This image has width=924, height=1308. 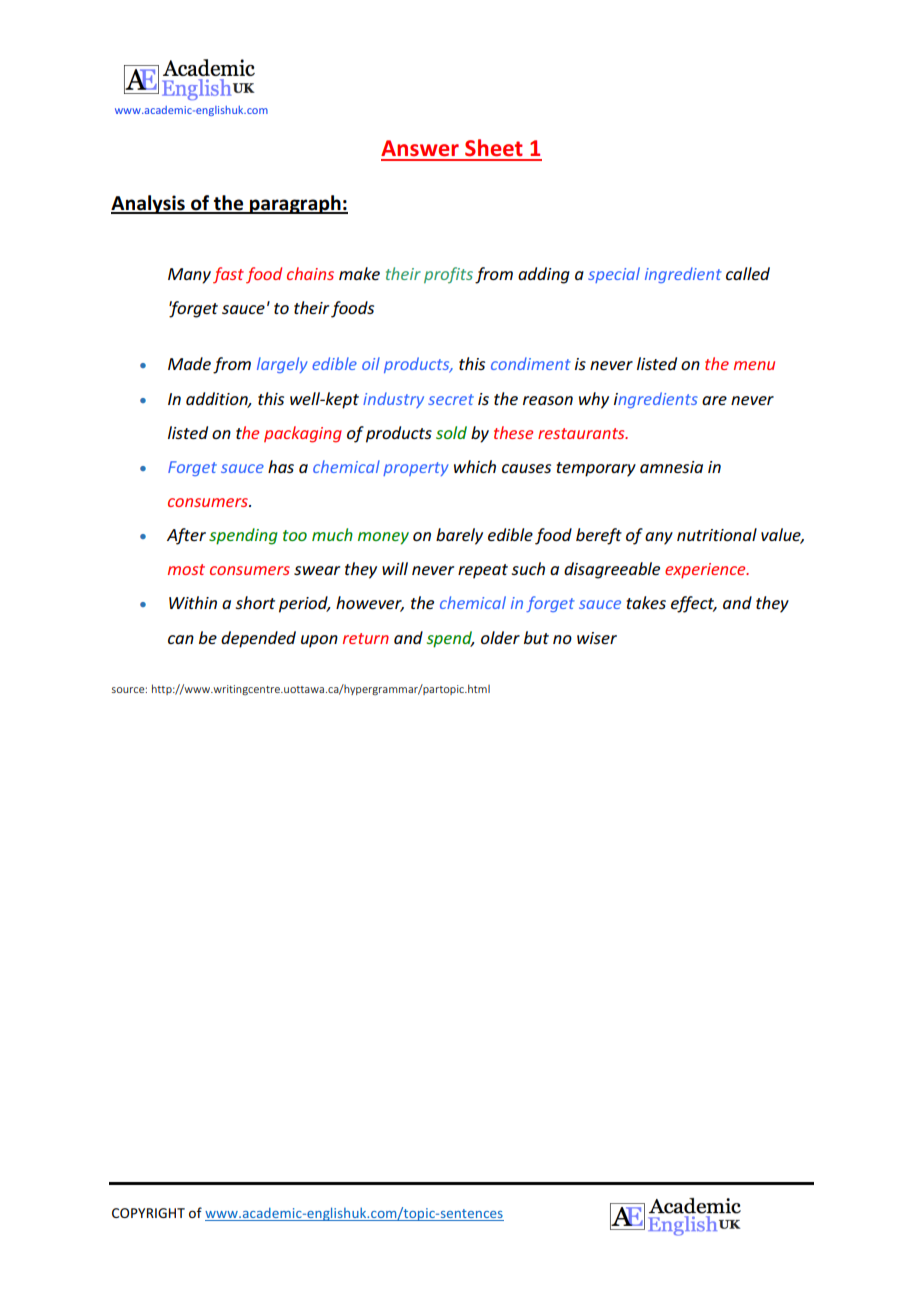 What do you see at coordinates (228, 275) in the image?
I see `fast` at bounding box center [228, 275].
